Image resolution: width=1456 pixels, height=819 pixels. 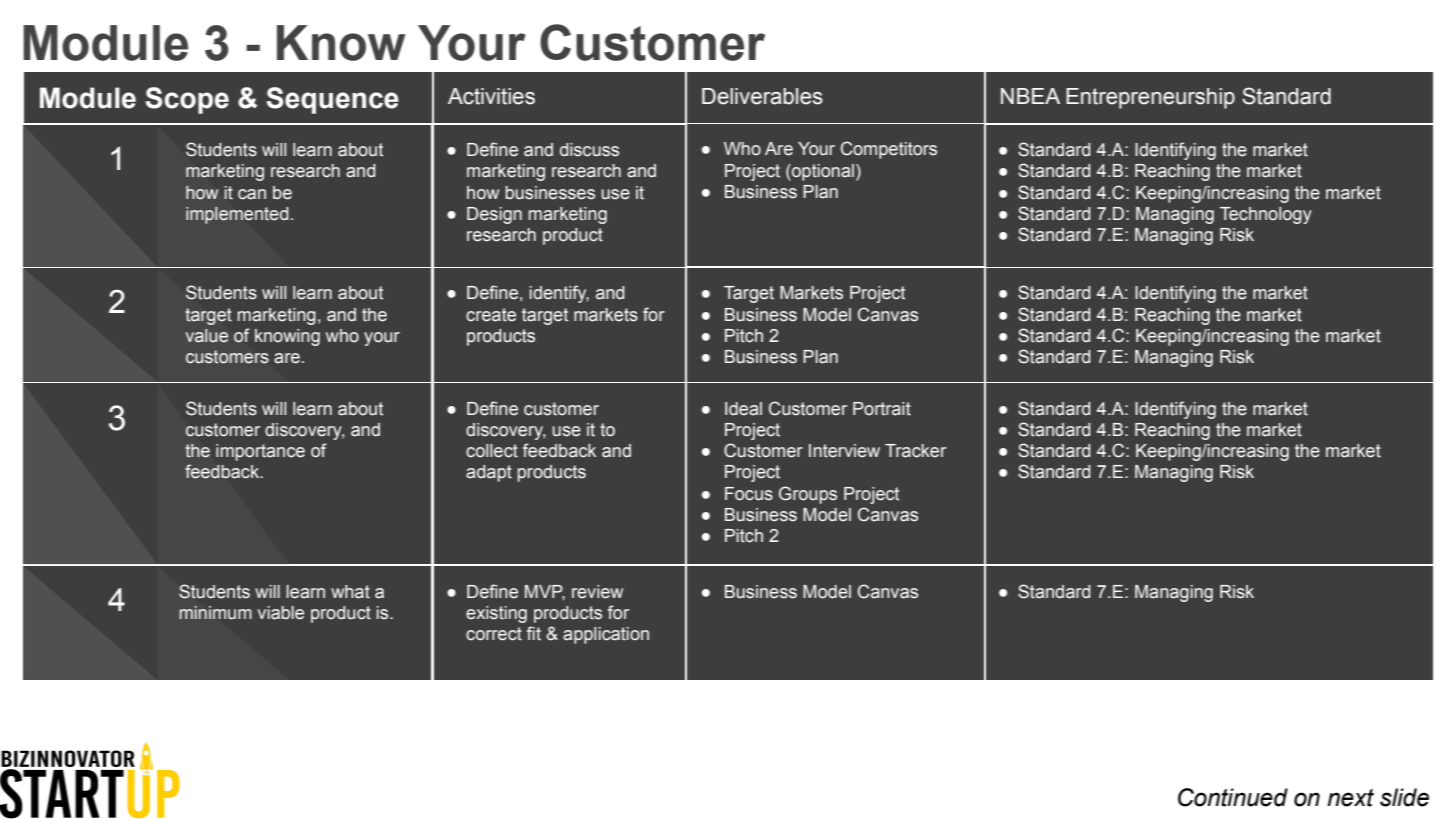 I want to click on Sequence, so click(x=333, y=100).
